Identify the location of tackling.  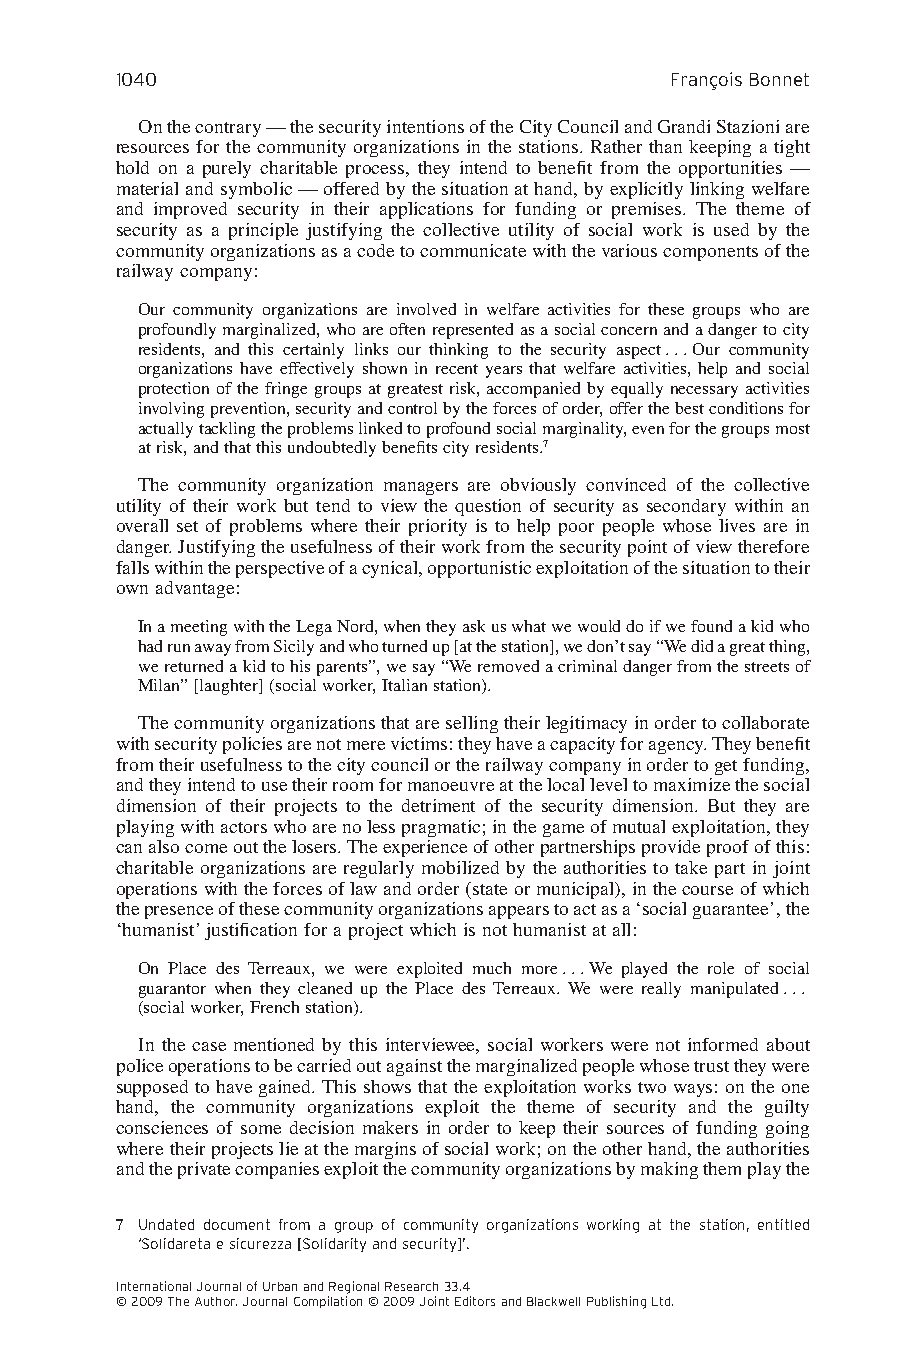
(227, 430).
